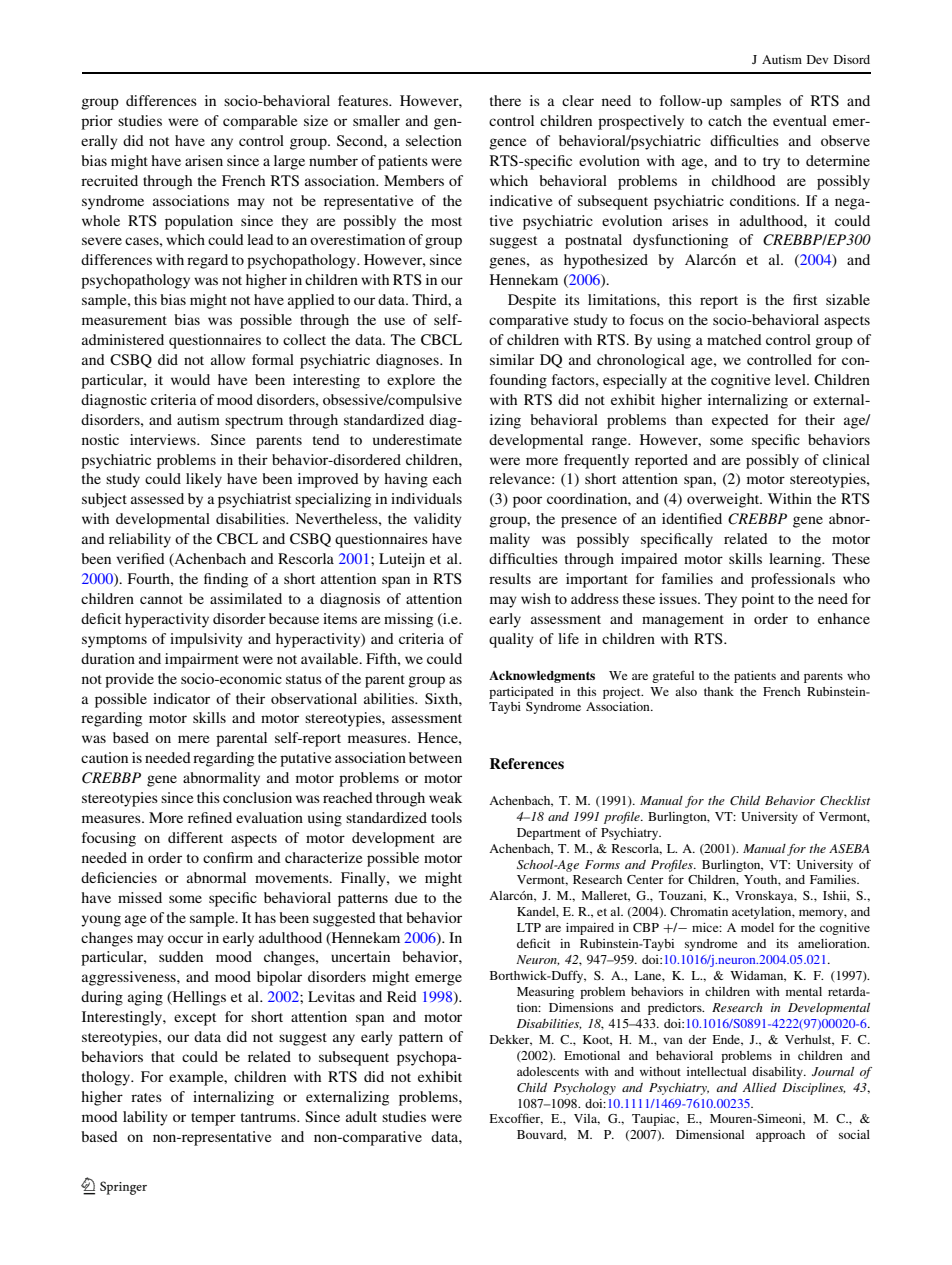 This image has width=952, height=1265. Describe the element at coordinates (686, 691) in the image. I see `also` at that location.
